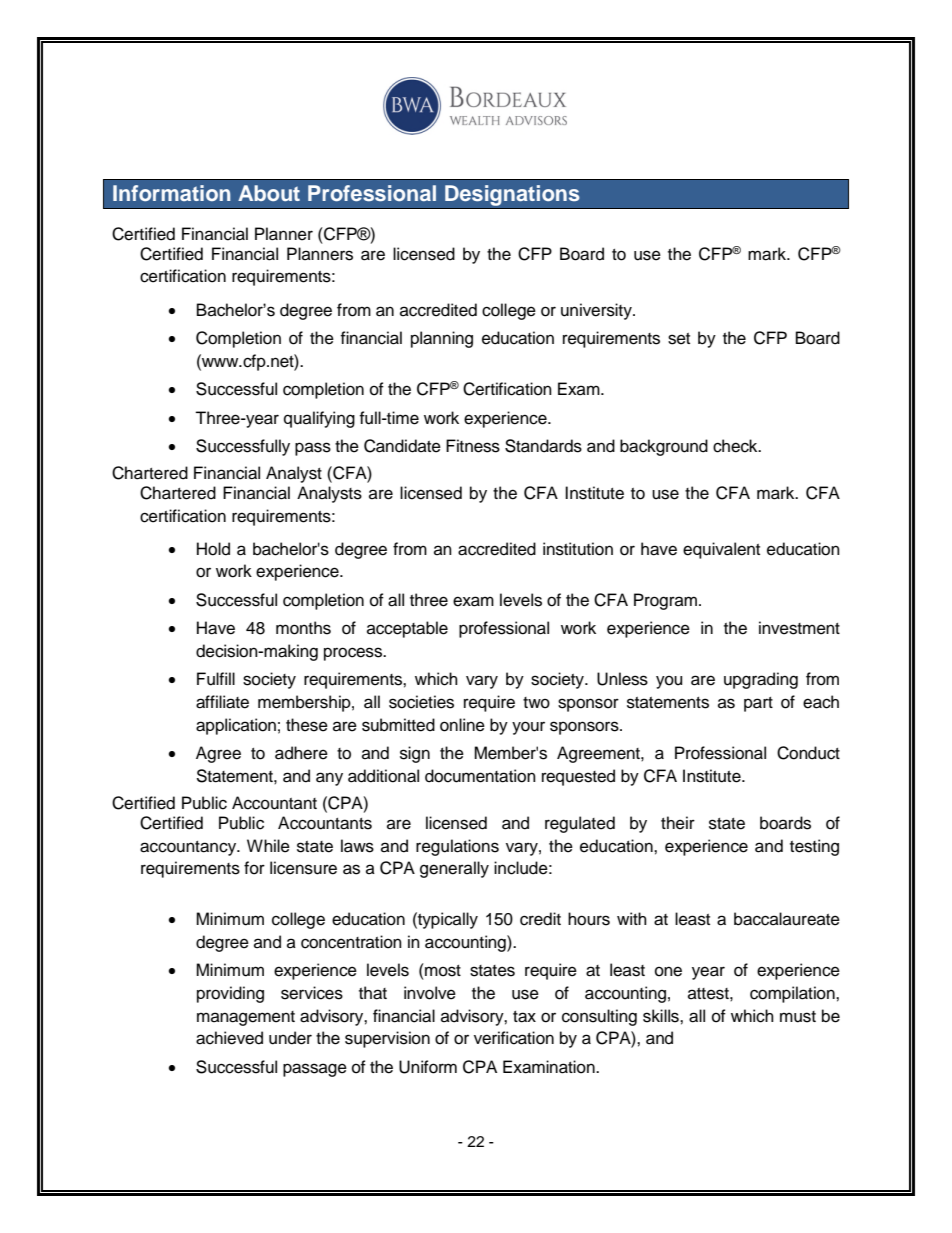  What do you see at coordinates (808, 753) in the screenshot?
I see `Conduct` at bounding box center [808, 753].
